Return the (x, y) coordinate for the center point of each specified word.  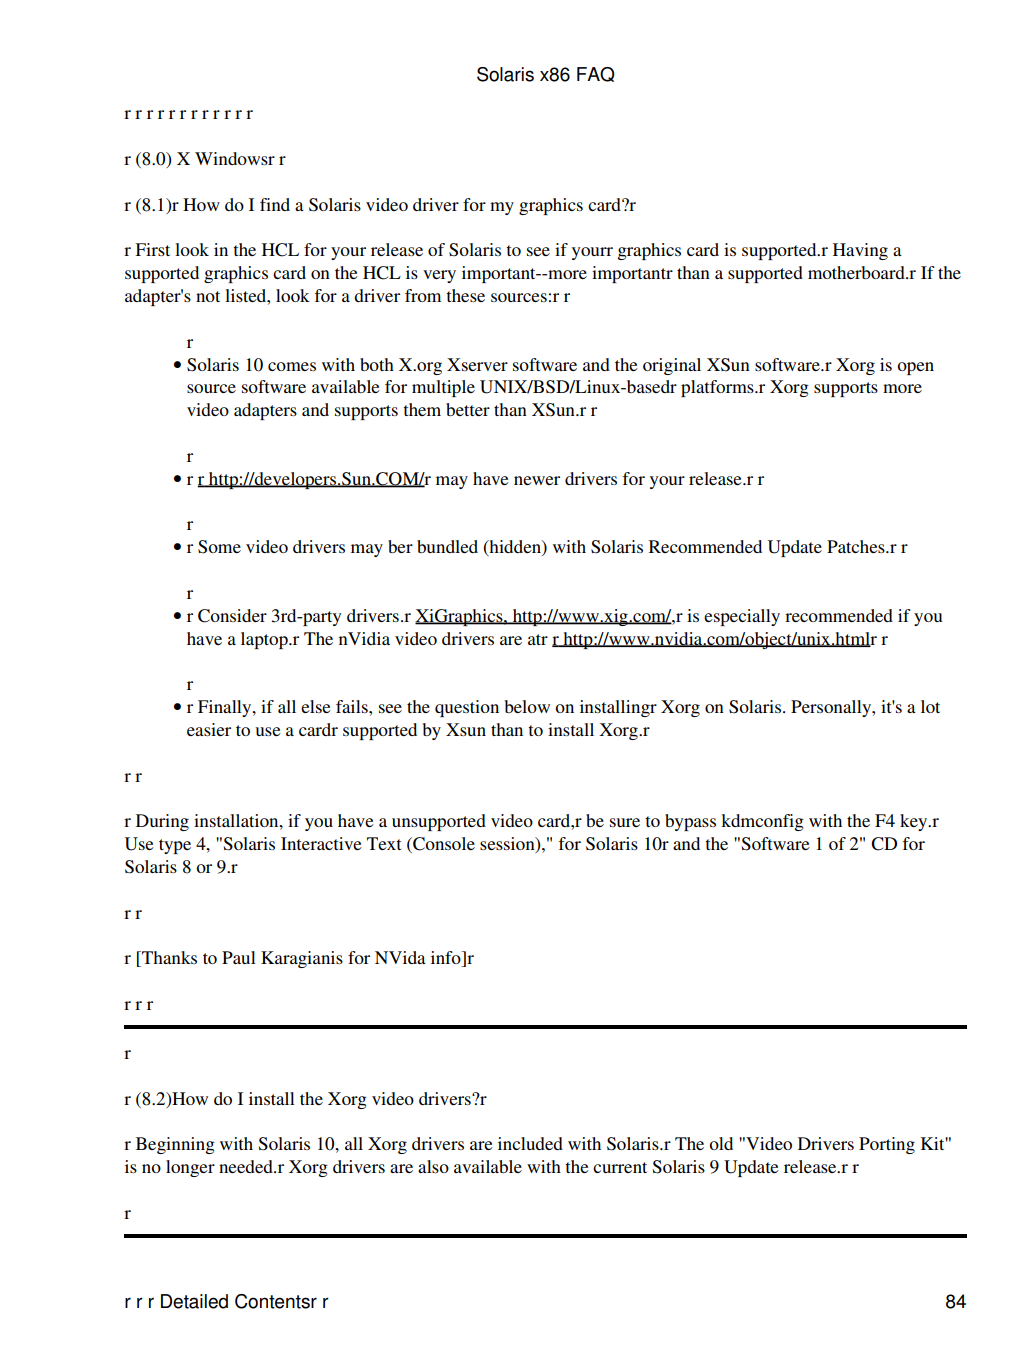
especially (742, 617)
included (530, 1143)
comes (292, 366)
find (275, 204)
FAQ (596, 74)
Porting (887, 1145)
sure (625, 822)
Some (219, 547)
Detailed (194, 1301)
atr (538, 639)
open (915, 368)
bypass (690, 822)
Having (860, 251)
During (162, 822)
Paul (239, 957)
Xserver (477, 364)
